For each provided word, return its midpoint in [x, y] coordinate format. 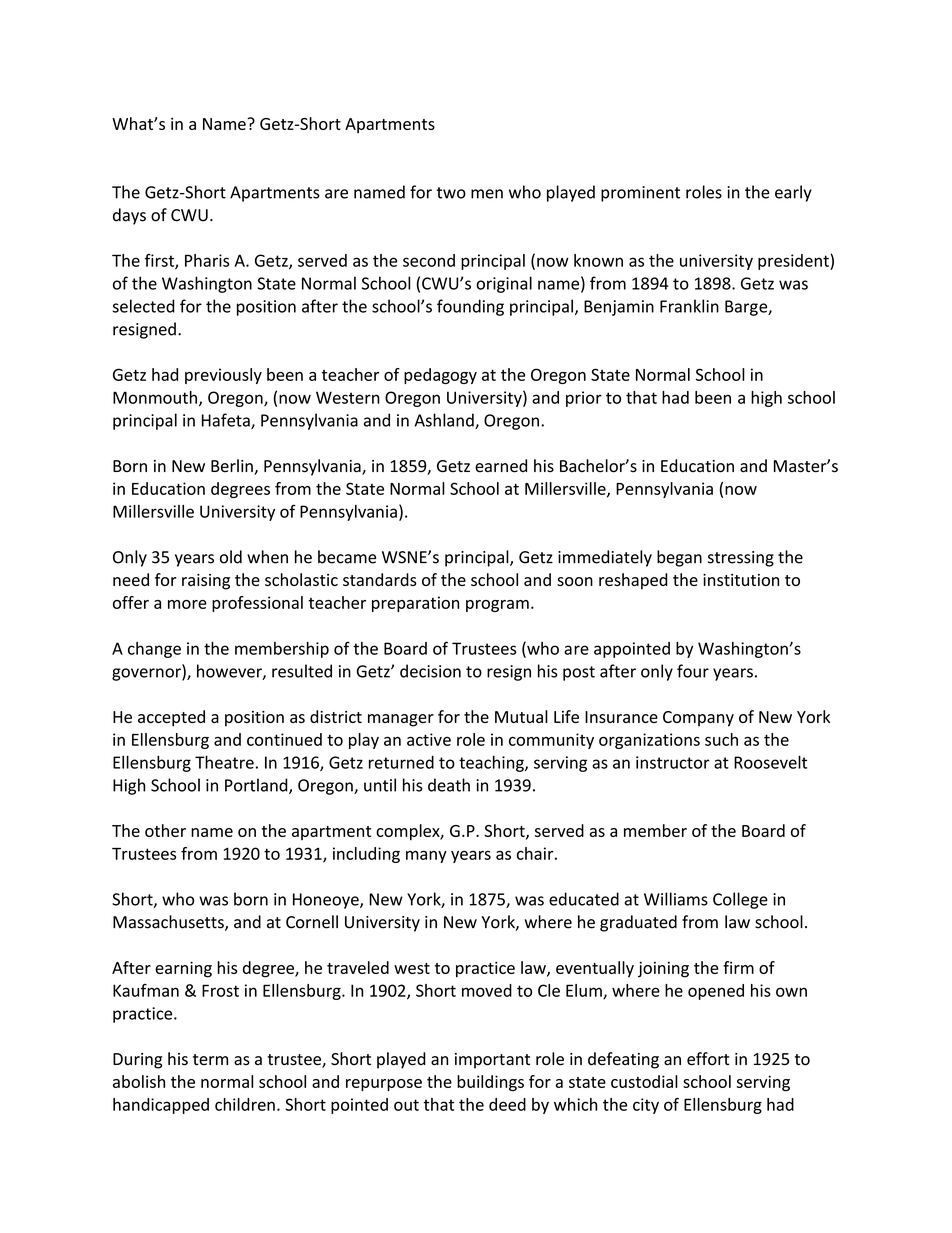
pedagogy [440, 376]
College [740, 900]
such [721, 739]
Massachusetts [169, 923]
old [231, 557]
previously [223, 376]
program [497, 606]
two [451, 193]
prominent [640, 194]
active [429, 739]
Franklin [689, 306]
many [426, 857]
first [160, 261]
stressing [741, 559]
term [210, 1060]
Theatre [224, 762]
